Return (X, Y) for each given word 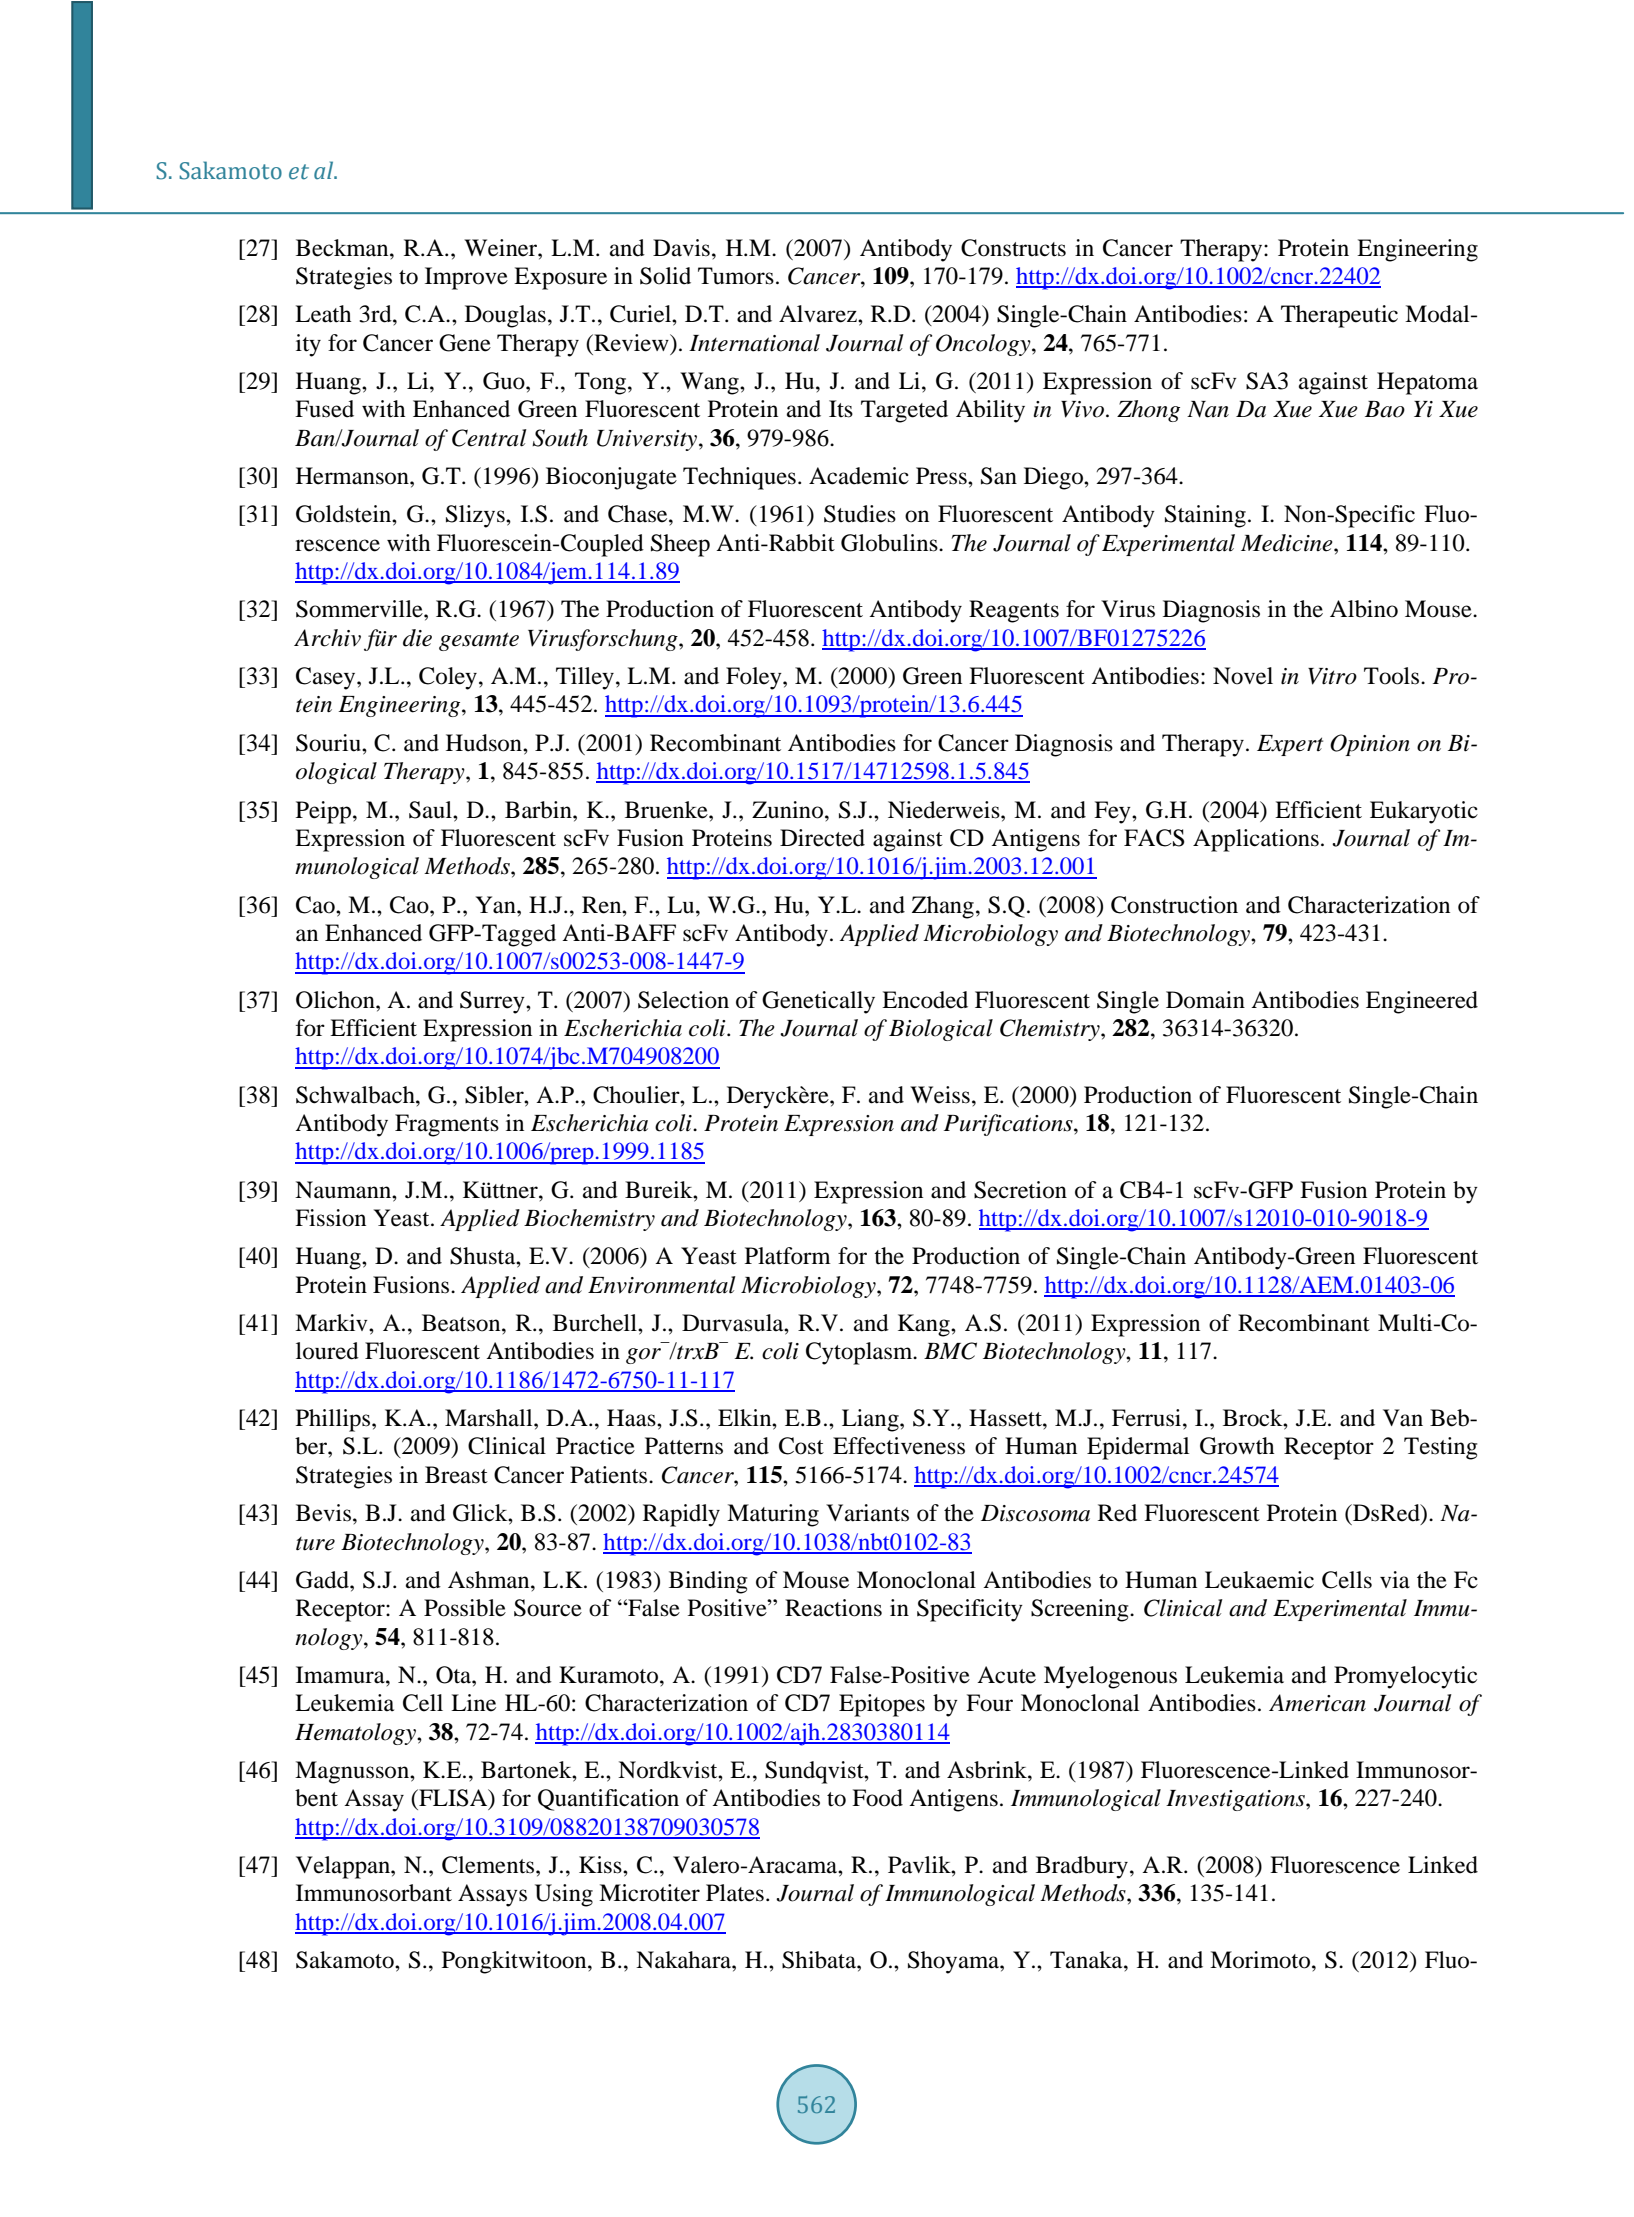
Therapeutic (1339, 316)
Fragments (447, 1125)
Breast (456, 1475)
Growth (1237, 1446)
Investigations (1236, 1800)
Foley (755, 678)
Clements (489, 1865)
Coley (449, 678)
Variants (867, 1513)
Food (877, 1798)
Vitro (1332, 676)
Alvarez (819, 314)
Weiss (940, 1095)
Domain (1205, 1000)
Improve (466, 278)
